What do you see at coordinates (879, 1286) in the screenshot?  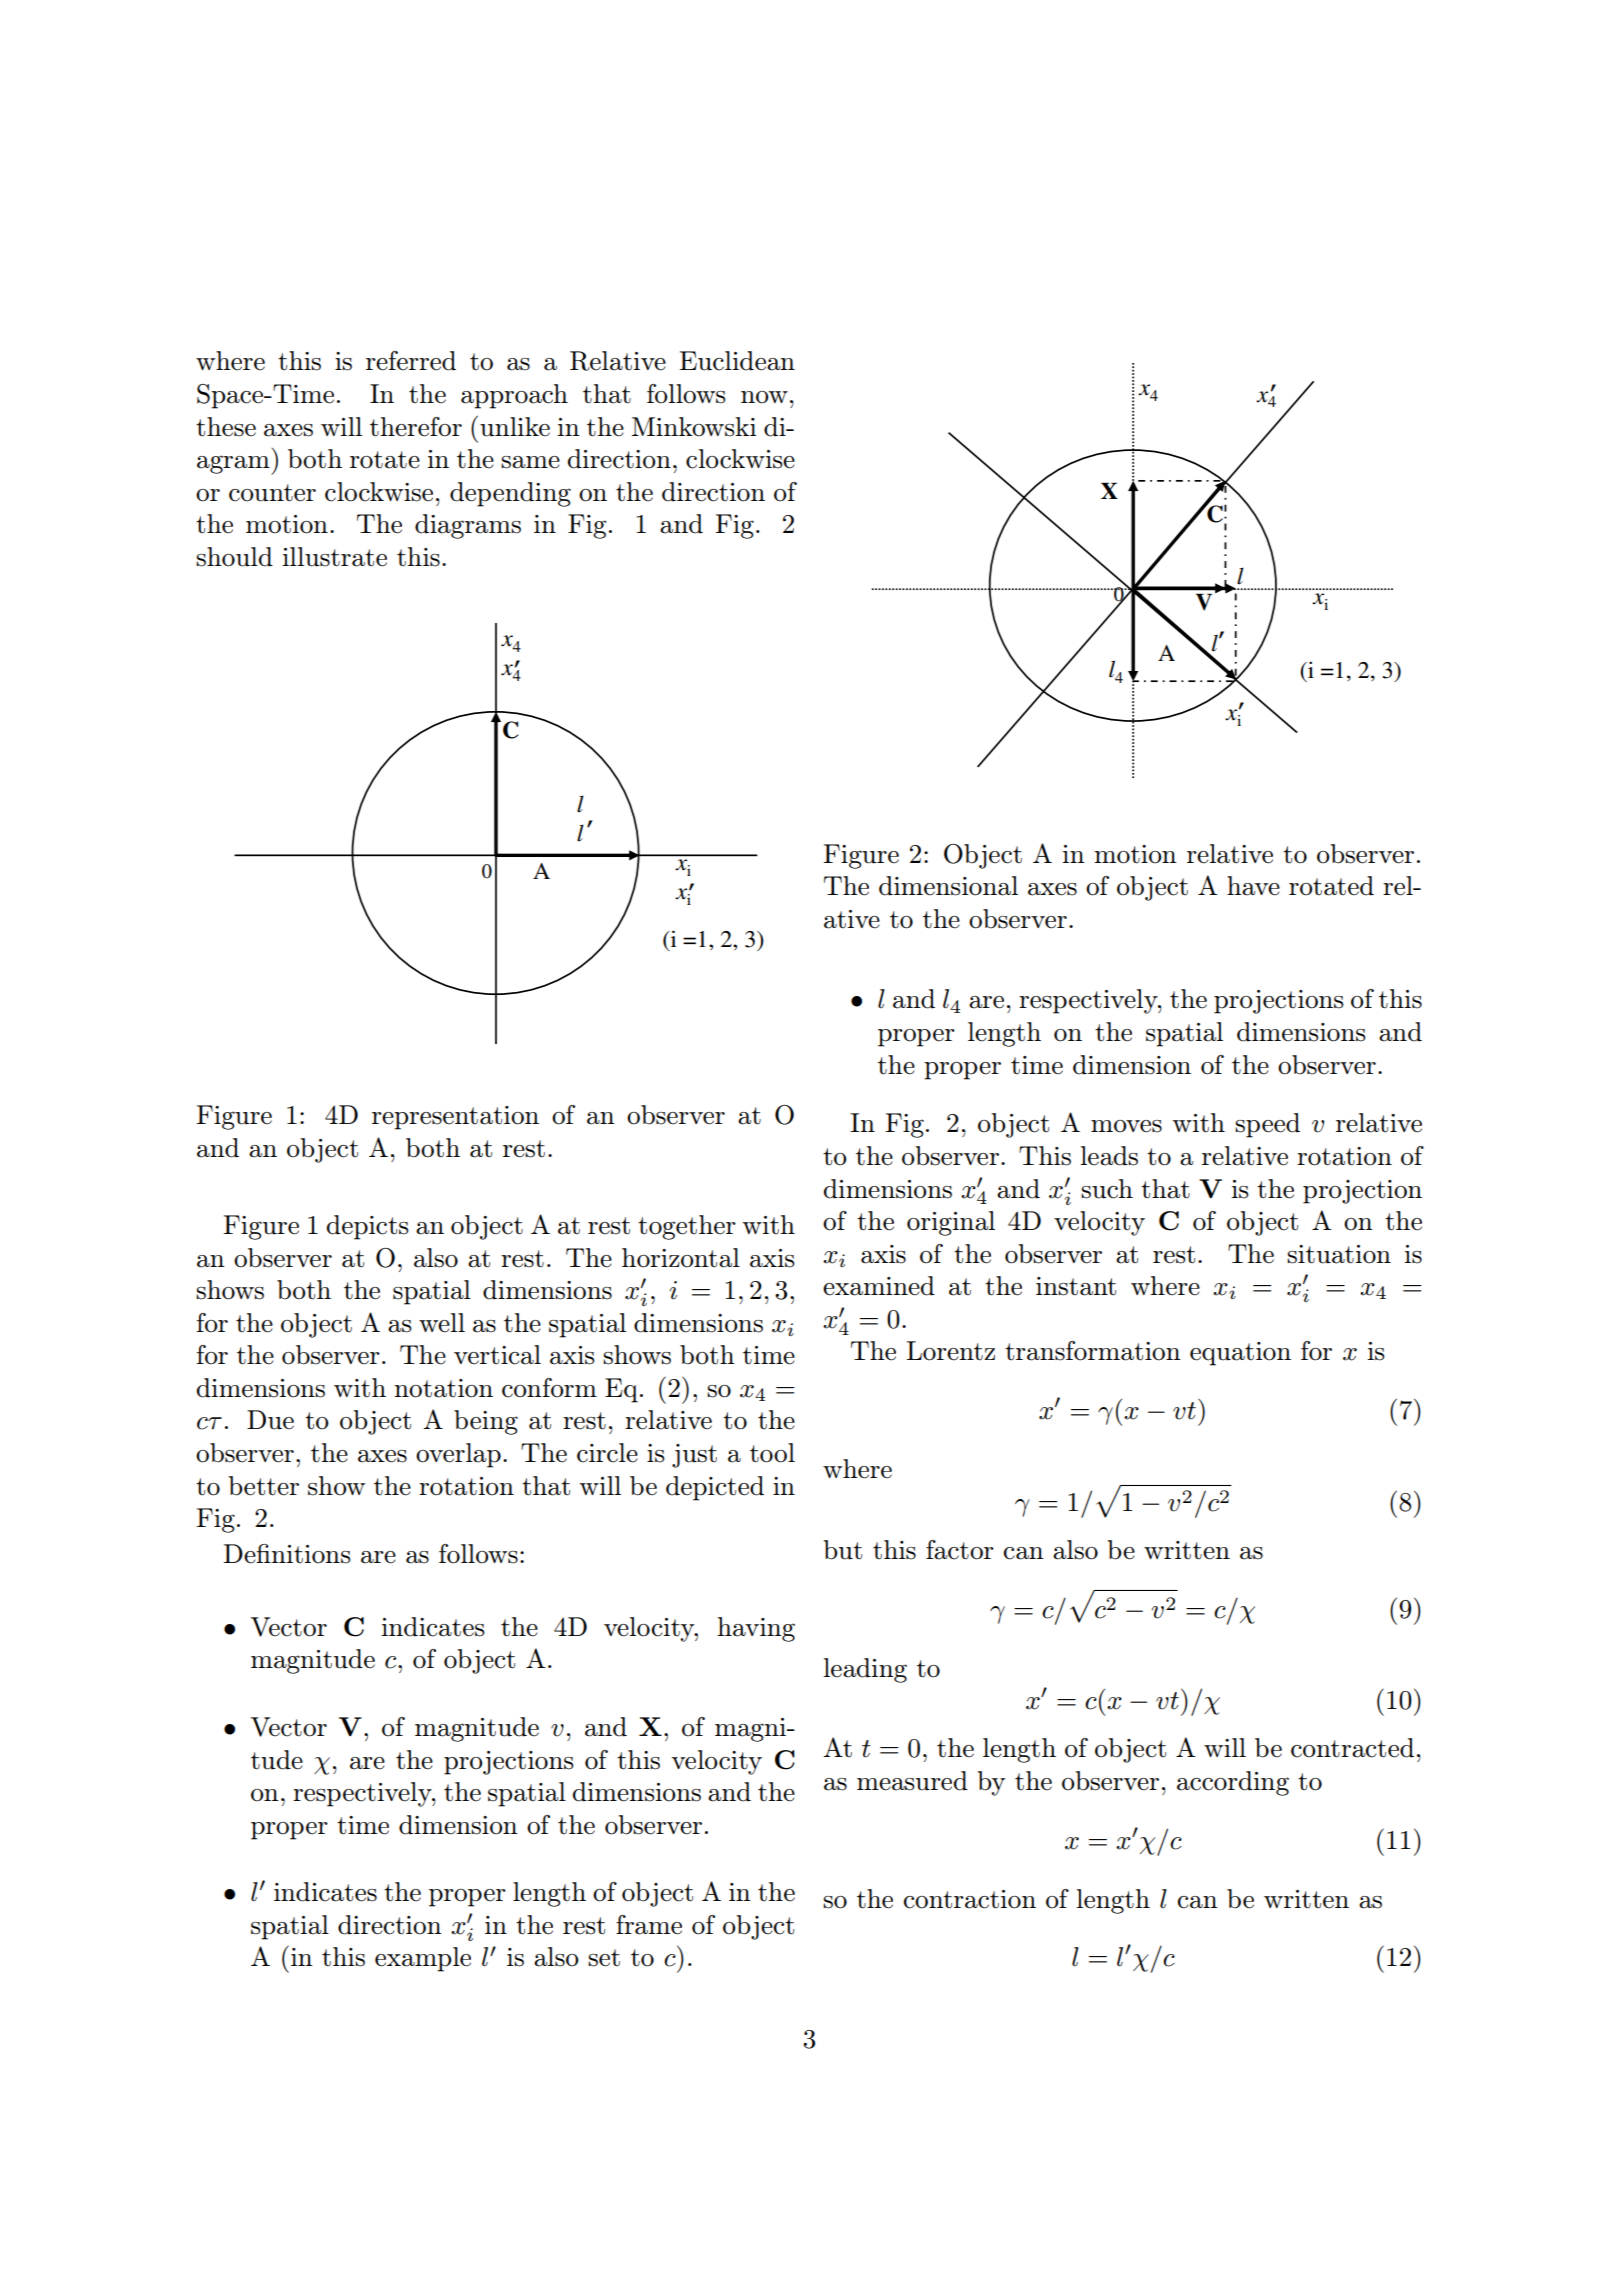 I see `examined` at bounding box center [879, 1286].
